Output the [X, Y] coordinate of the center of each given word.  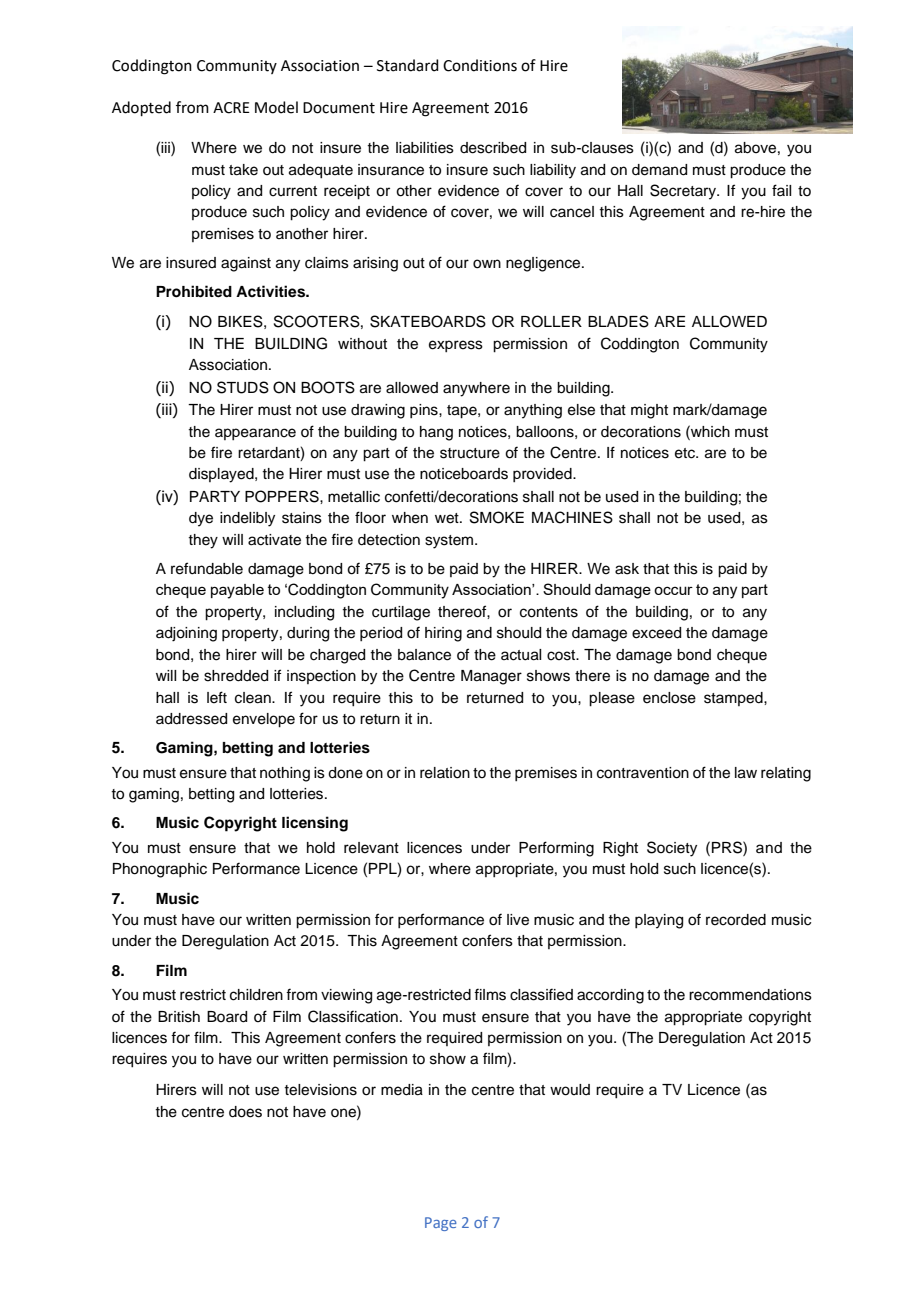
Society [672, 849]
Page [441, 1224]
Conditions [480, 65]
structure [470, 453]
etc [686, 453]
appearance [255, 434]
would [570, 1090]
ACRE [231, 108]
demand [659, 170]
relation [445, 773]
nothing [285, 774]
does [245, 1112]
